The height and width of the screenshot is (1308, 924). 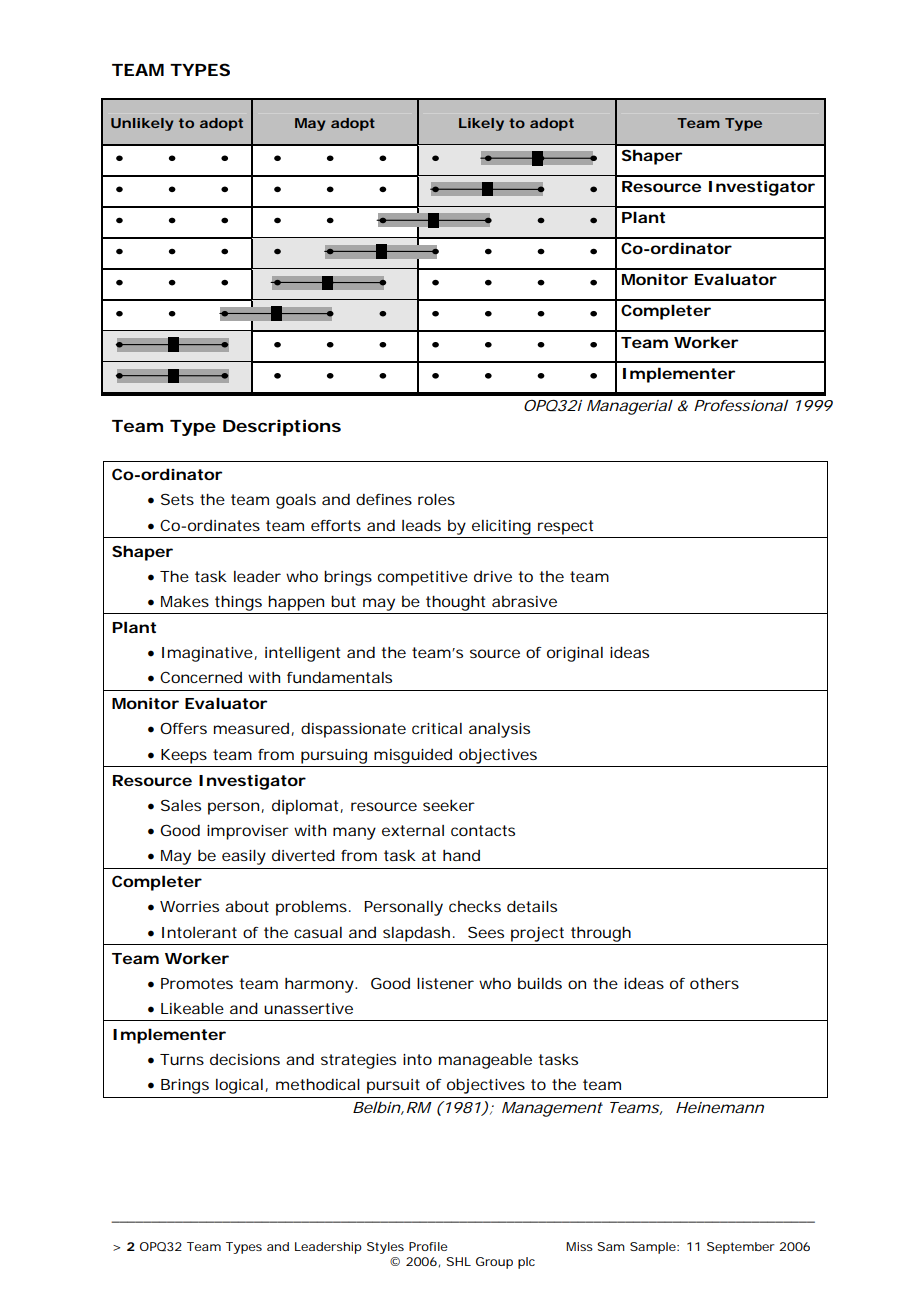 What do you see at coordinates (714, 983) in the screenshot?
I see `others` at bounding box center [714, 983].
